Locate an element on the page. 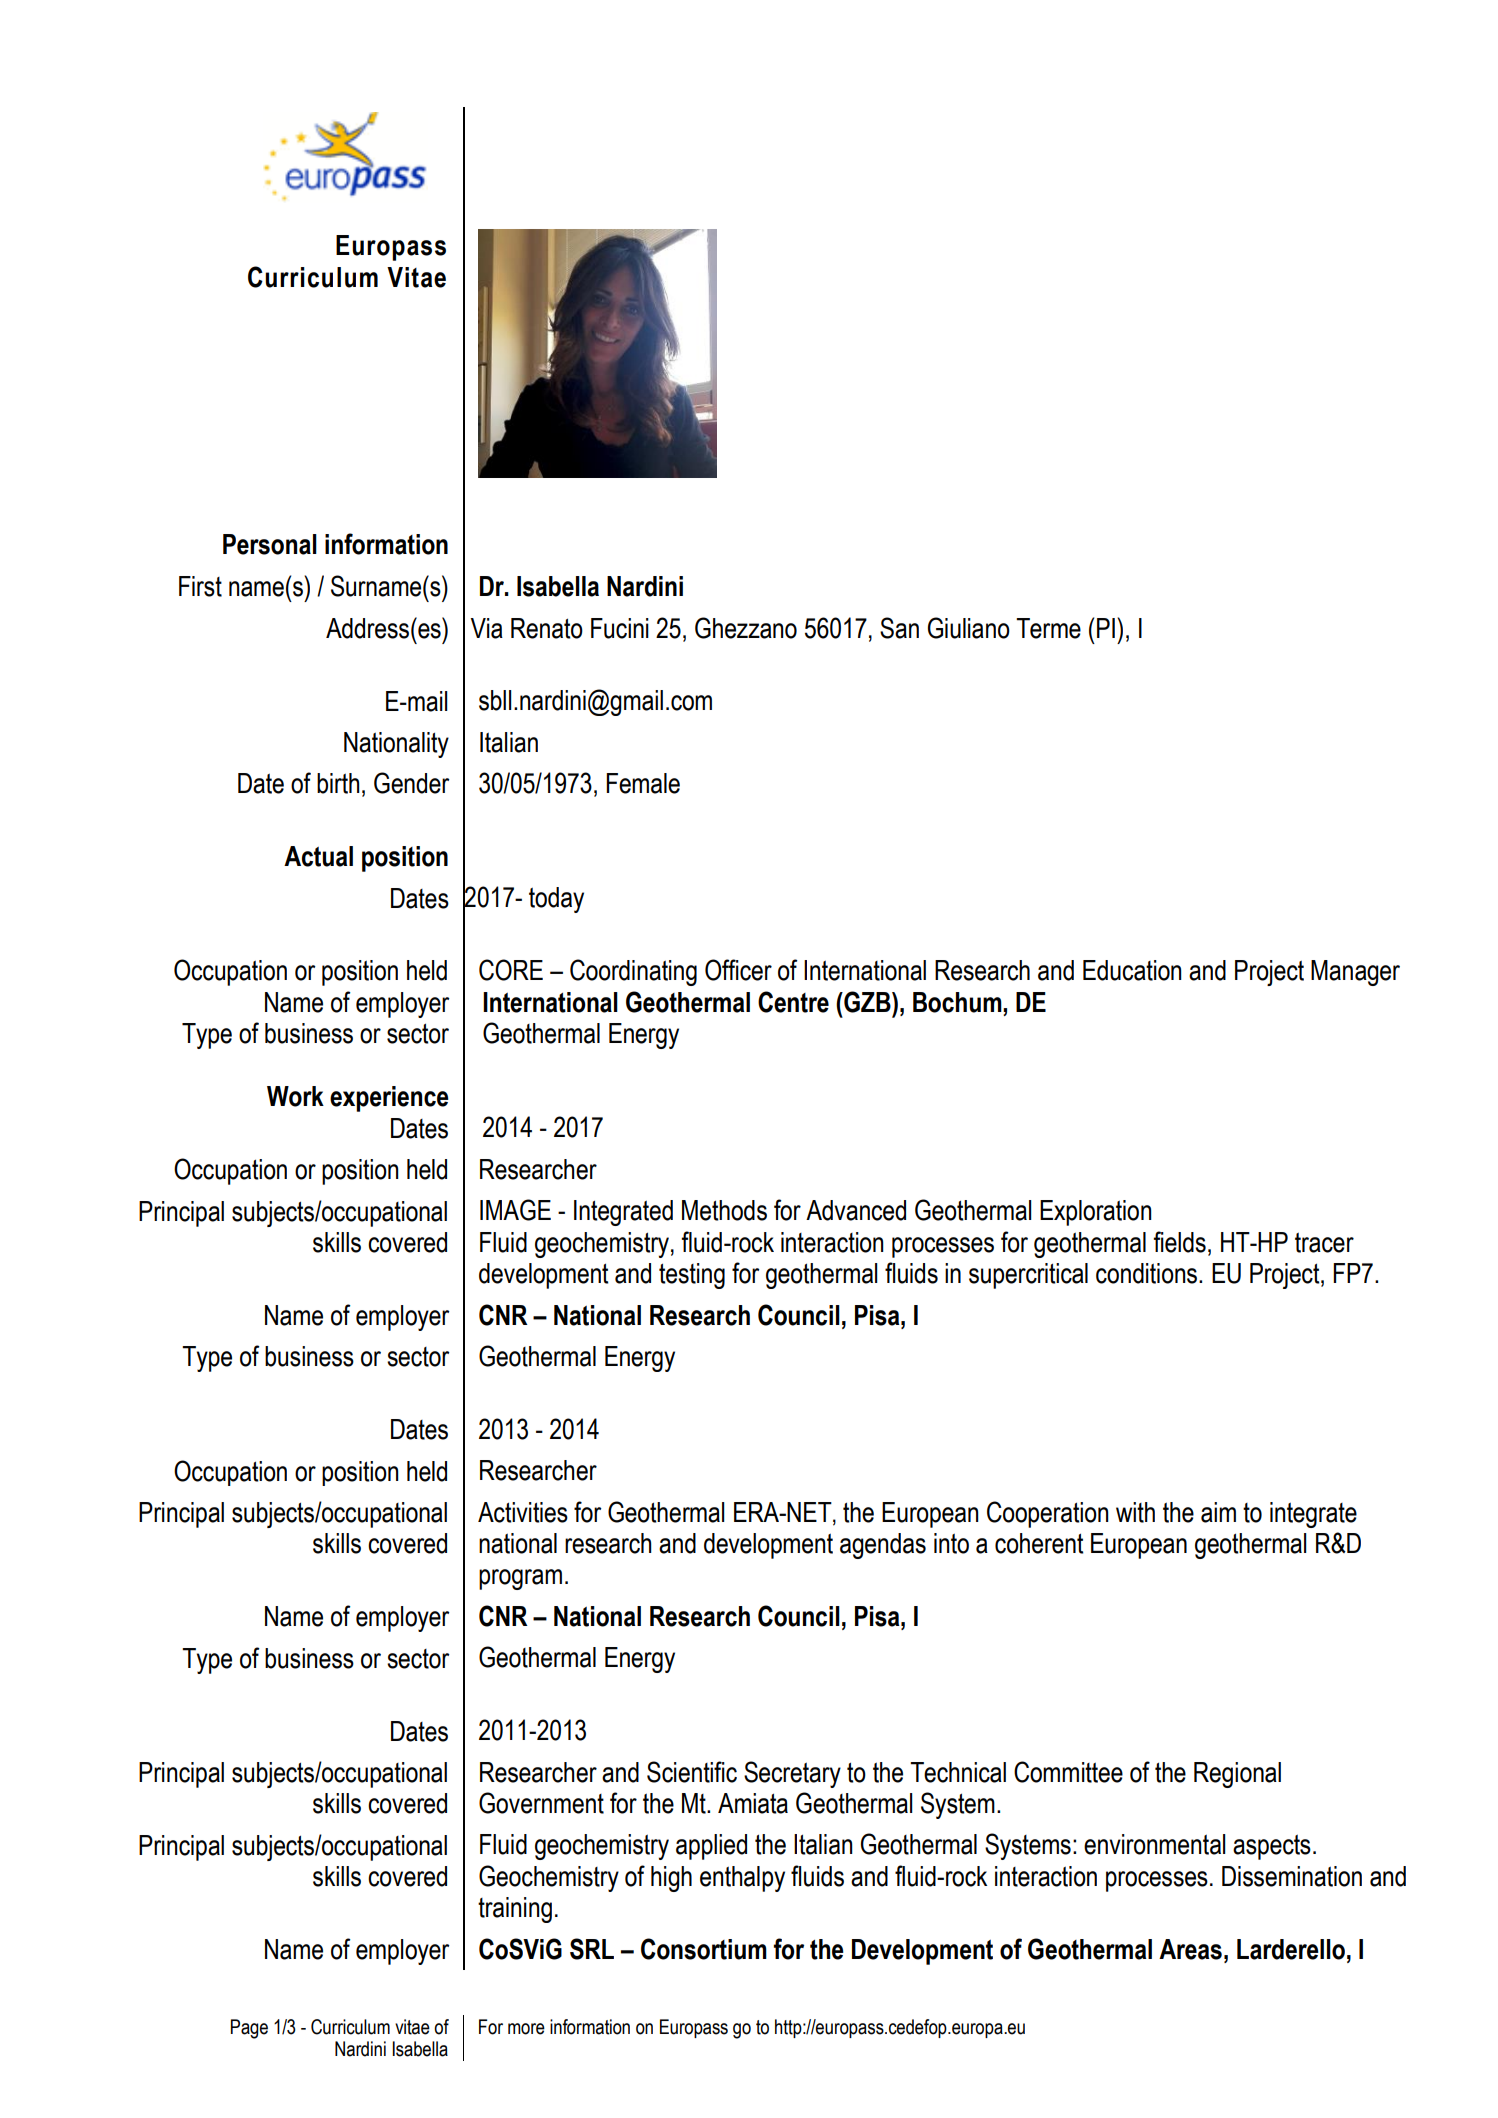  San is located at coordinates (899, 628).
